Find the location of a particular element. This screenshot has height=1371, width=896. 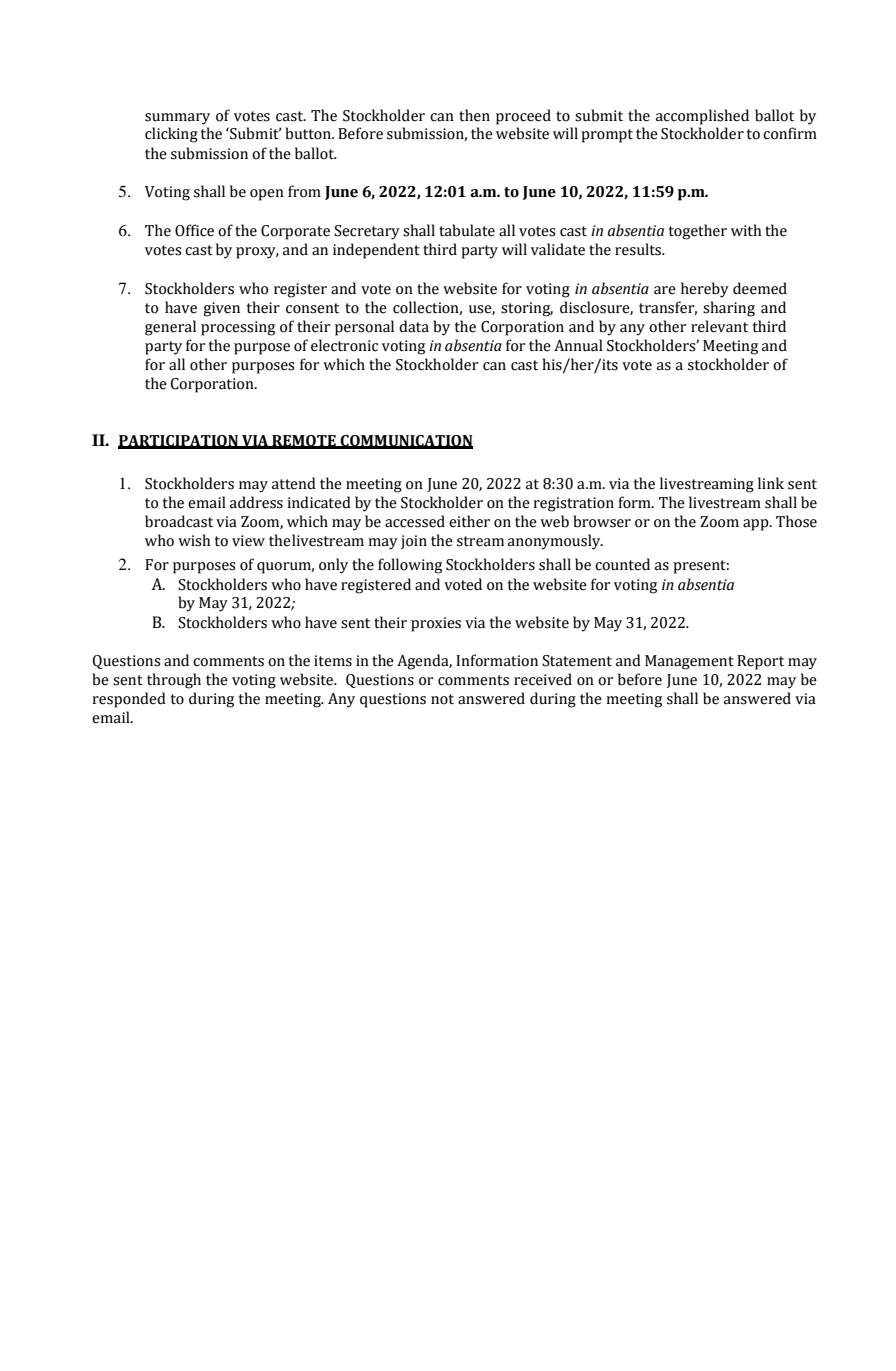

processing is located at coordinates (238, 328).
